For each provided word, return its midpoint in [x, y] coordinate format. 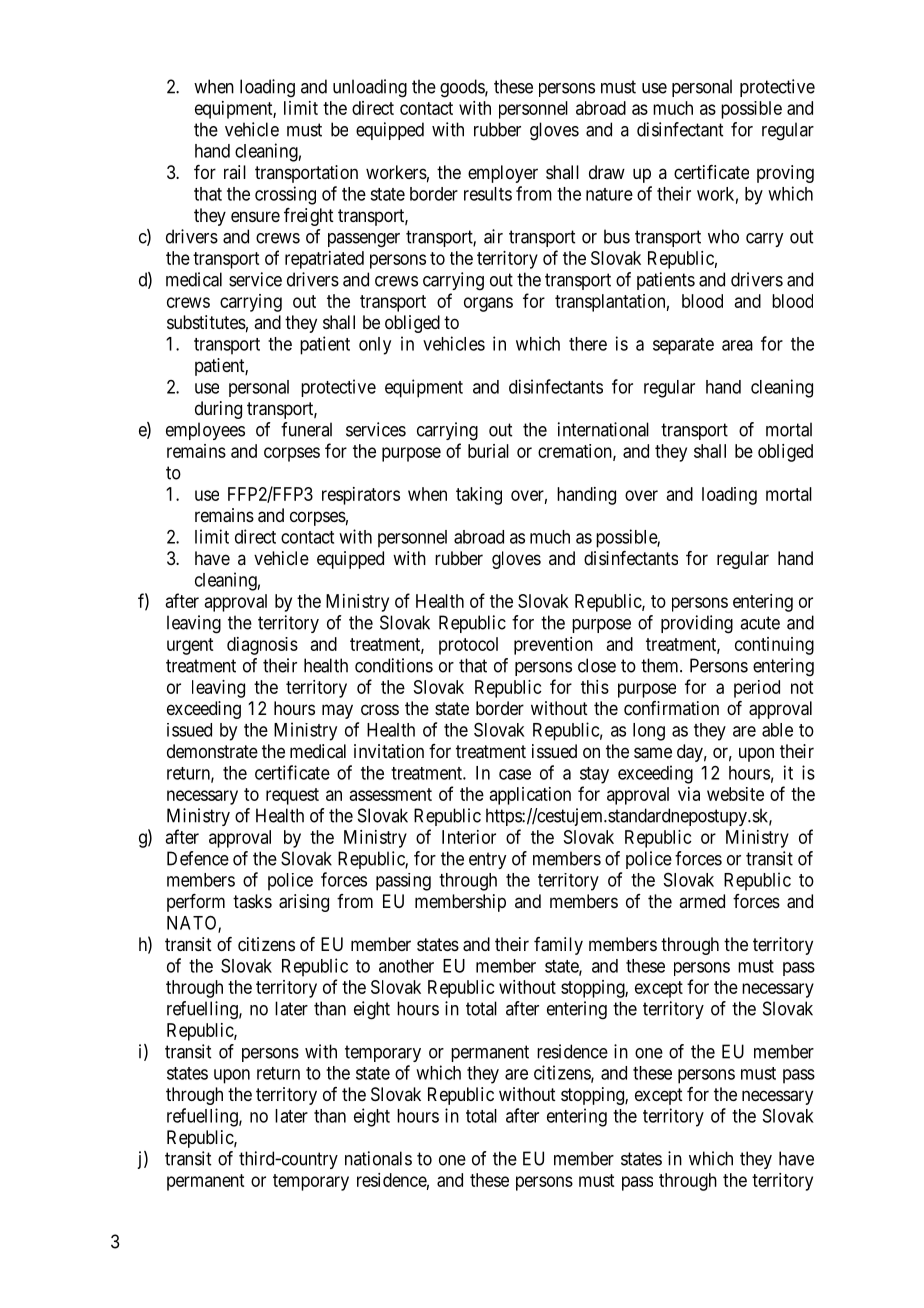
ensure [255, 216]
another [406, 966]
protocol [468, 646]
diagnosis [262, 646]
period [757, 689]
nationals [378, 1158]
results [488, 194]
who [723, 236]
